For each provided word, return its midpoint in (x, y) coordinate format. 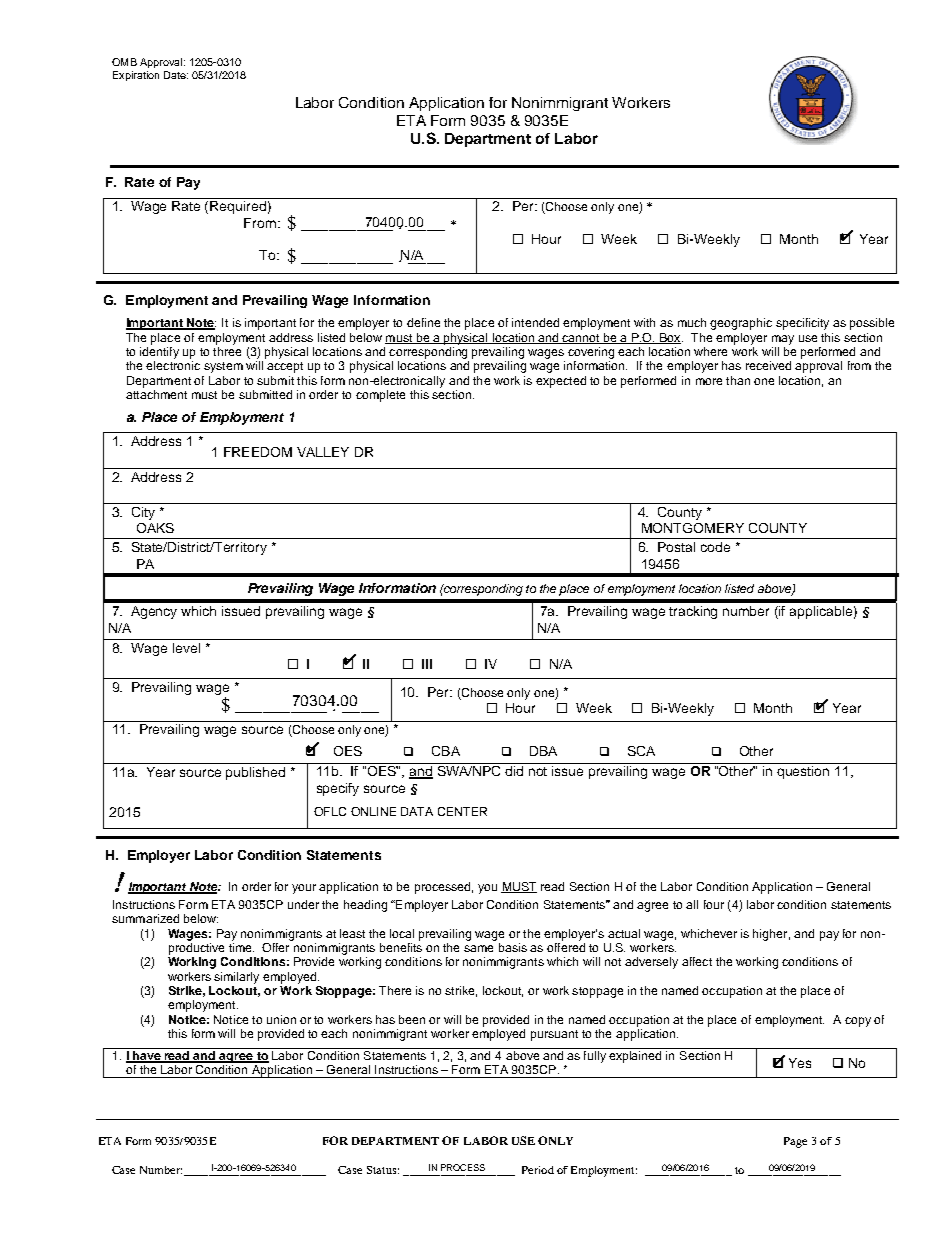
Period (538, 1170)
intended (535, 322)
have (147, 1057)
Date (176, 75)
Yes (800, 1063)
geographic (741, 324)
